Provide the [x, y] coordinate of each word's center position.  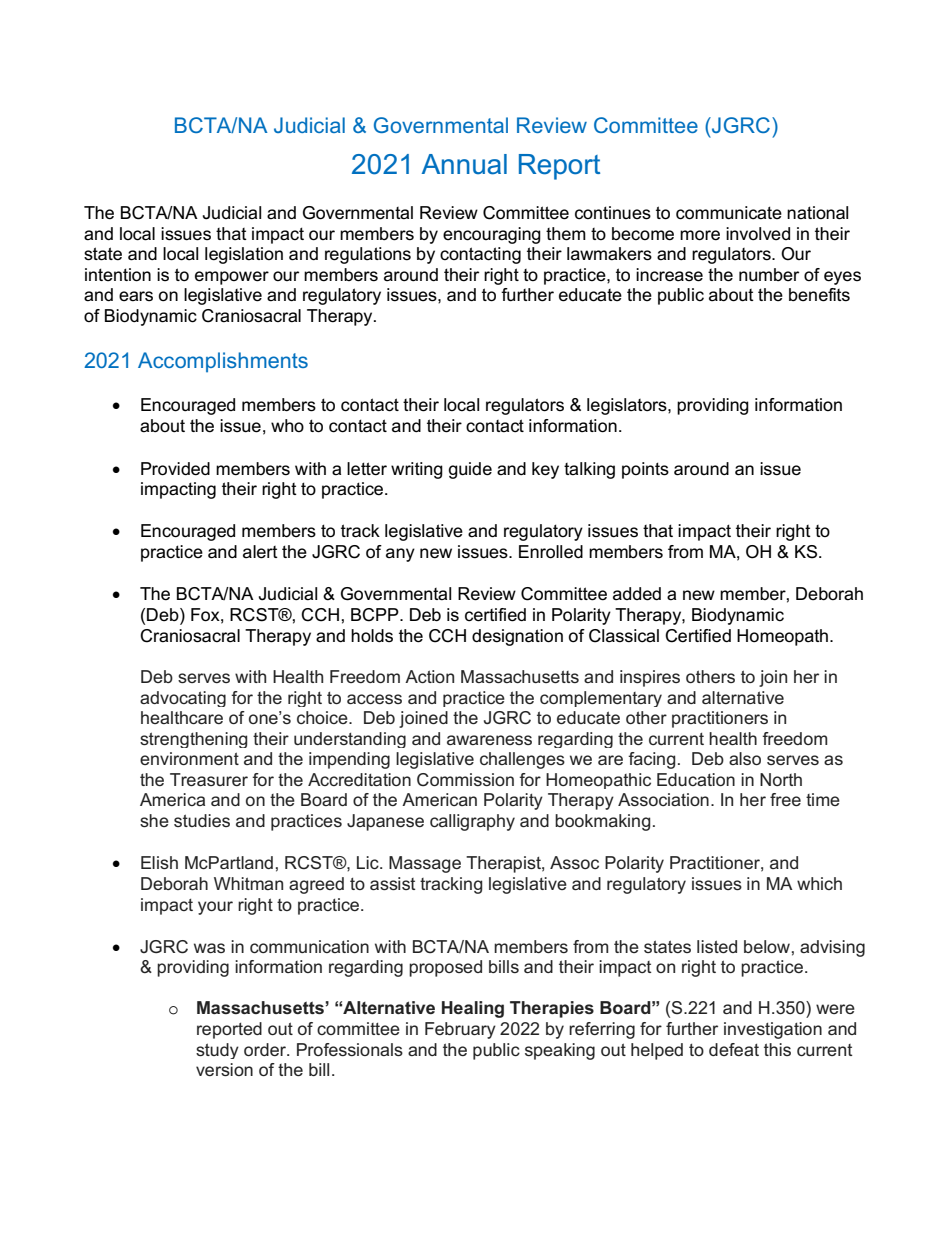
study [217, 1051]
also [745, 758]
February [460, 1030]
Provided [175, 469]
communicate [729, 213]
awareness [489, 740]
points [645, 470]
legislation [244, 255]
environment [189, 758]
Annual [464, 164]
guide [470, 470]
